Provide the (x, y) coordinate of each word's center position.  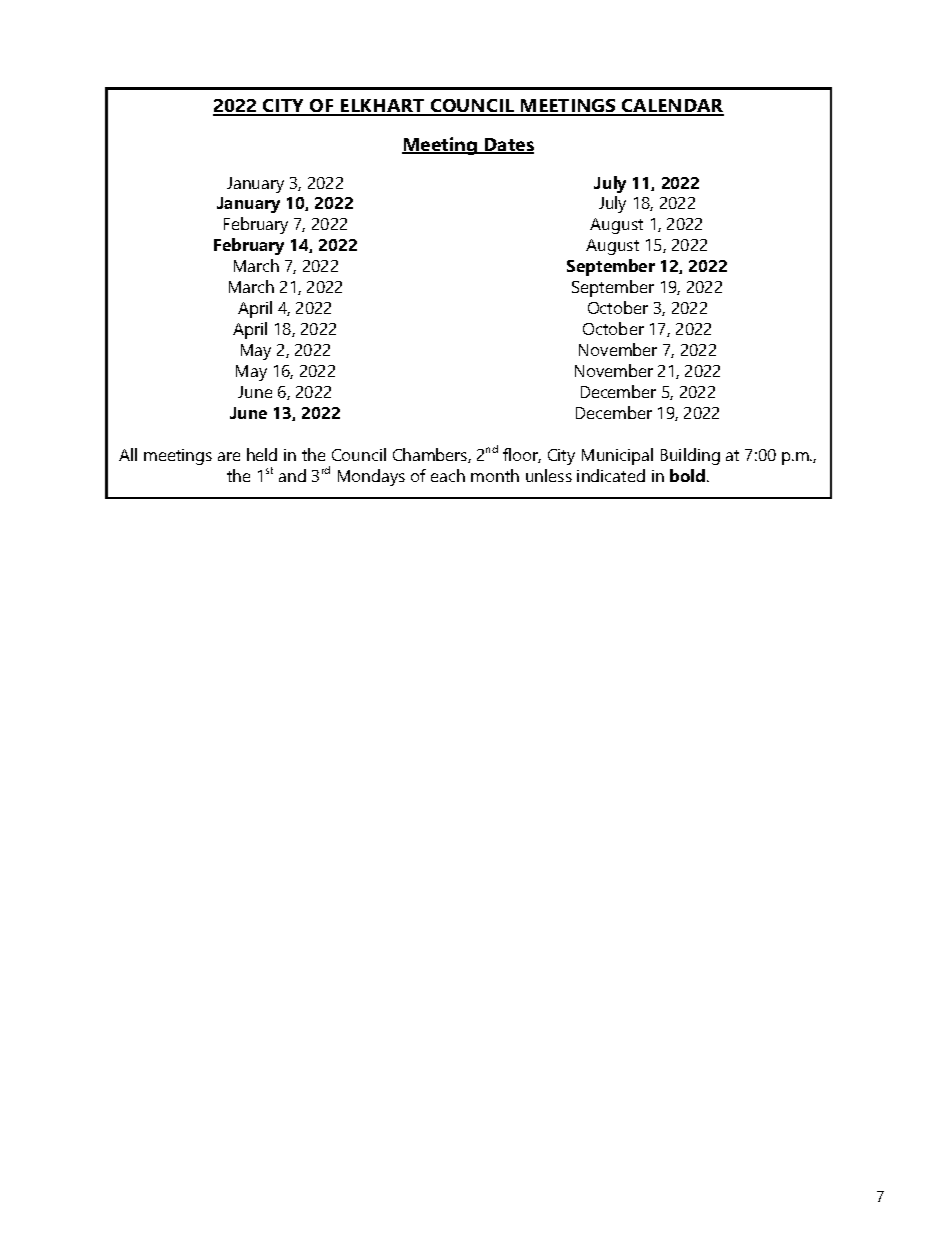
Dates (508, 146)
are (229, 456)
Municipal (617, 456)
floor (522, 455)
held (262, 454)
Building (690, 456)
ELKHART (383, 107)
